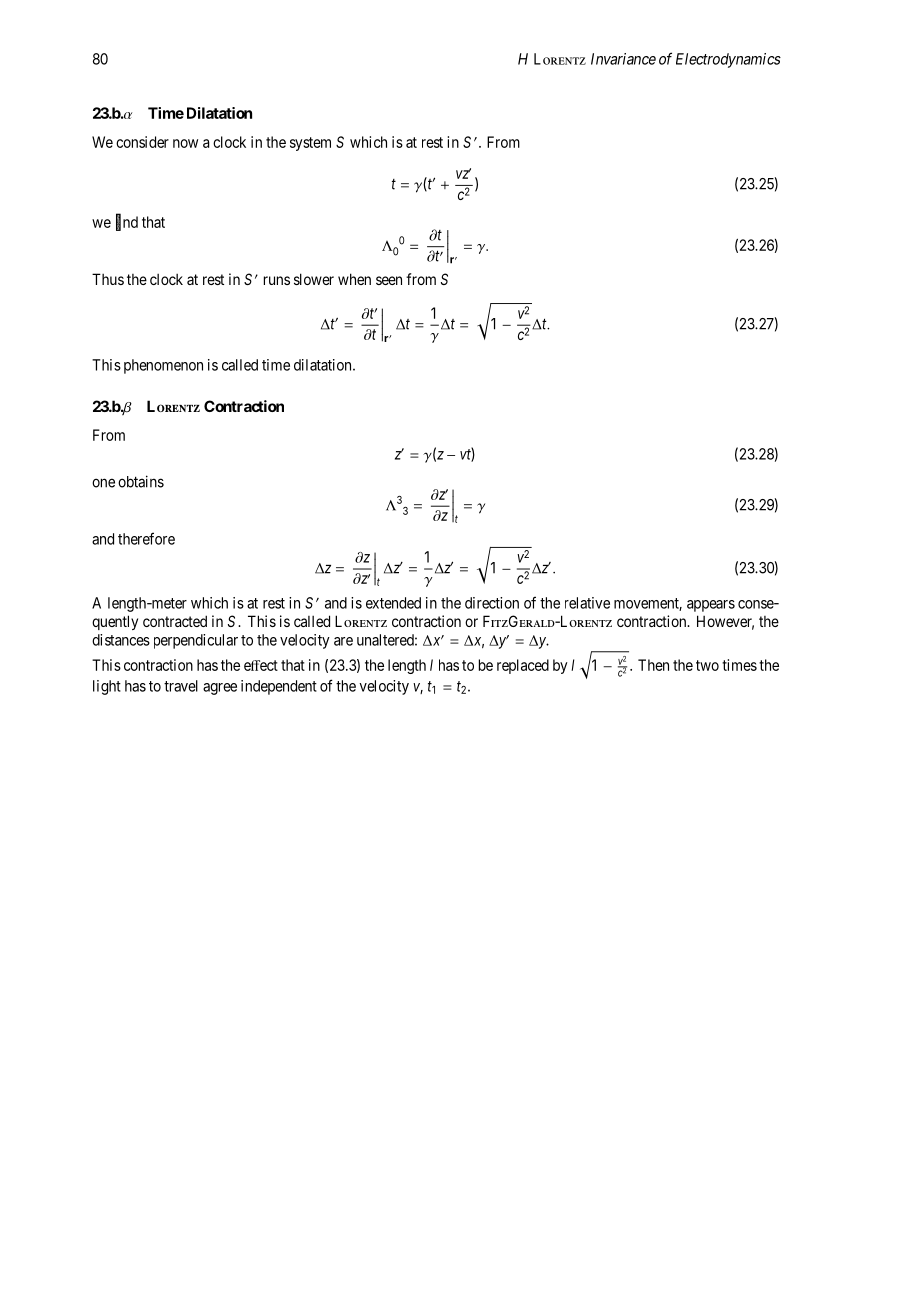 Image resolution: width=924 pixels, height=1308 pixels. What do you see at coordinates (108, 279) in the page?
I see `Thus` at bounding box center [108, 279].
